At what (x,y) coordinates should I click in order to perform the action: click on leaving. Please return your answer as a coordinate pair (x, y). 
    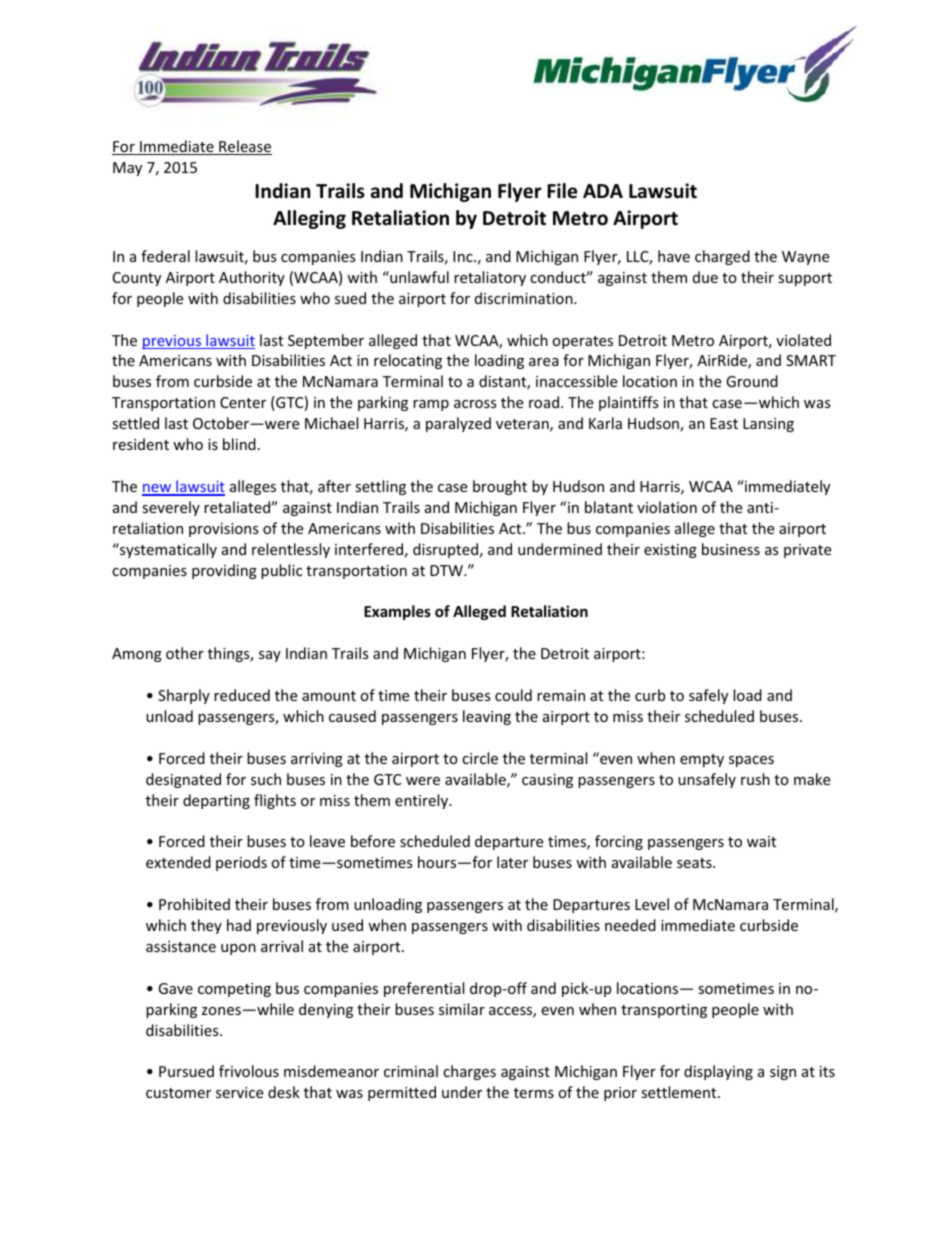
    Looking at the image, I should click on (487, 717).
